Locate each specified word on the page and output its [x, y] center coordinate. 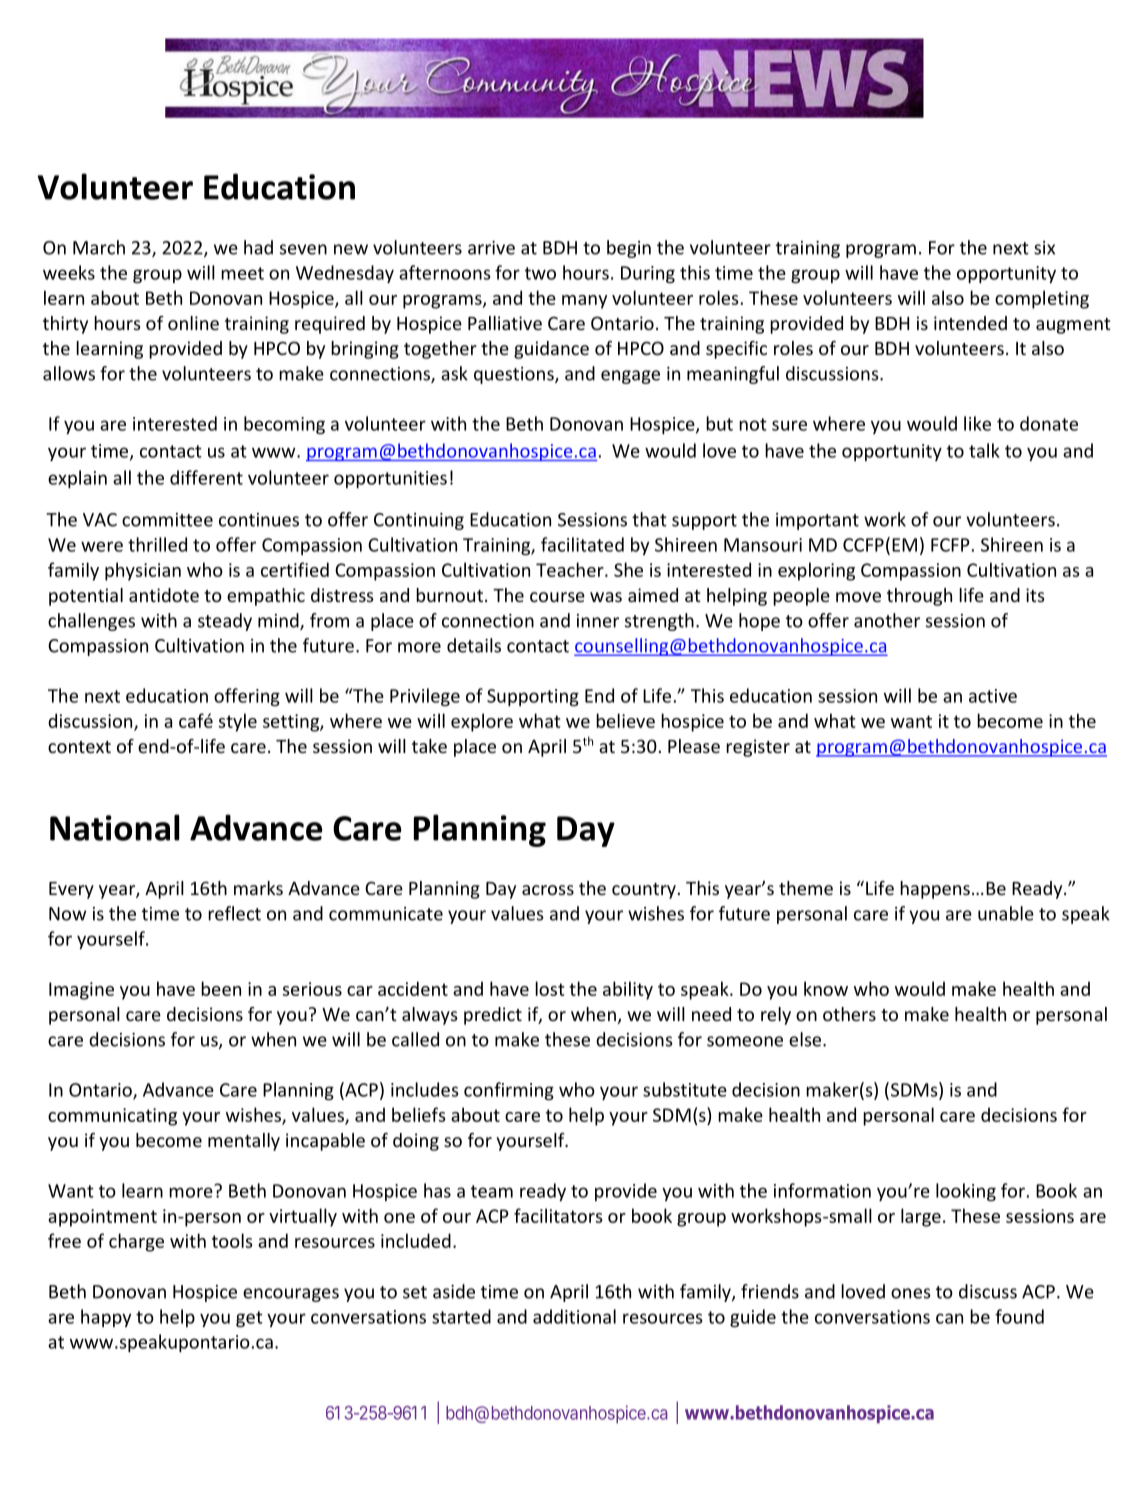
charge [136, 1242]
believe [625, 720]
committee [167, 520]
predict [493, 1016]
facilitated [582, 544]
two [540, 273]
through [919, 597]
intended [970, 323]
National [114, 827]
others [849, 1014]
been [221, 988]
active [993, 696]
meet [242, 273]
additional [574, 1316]
